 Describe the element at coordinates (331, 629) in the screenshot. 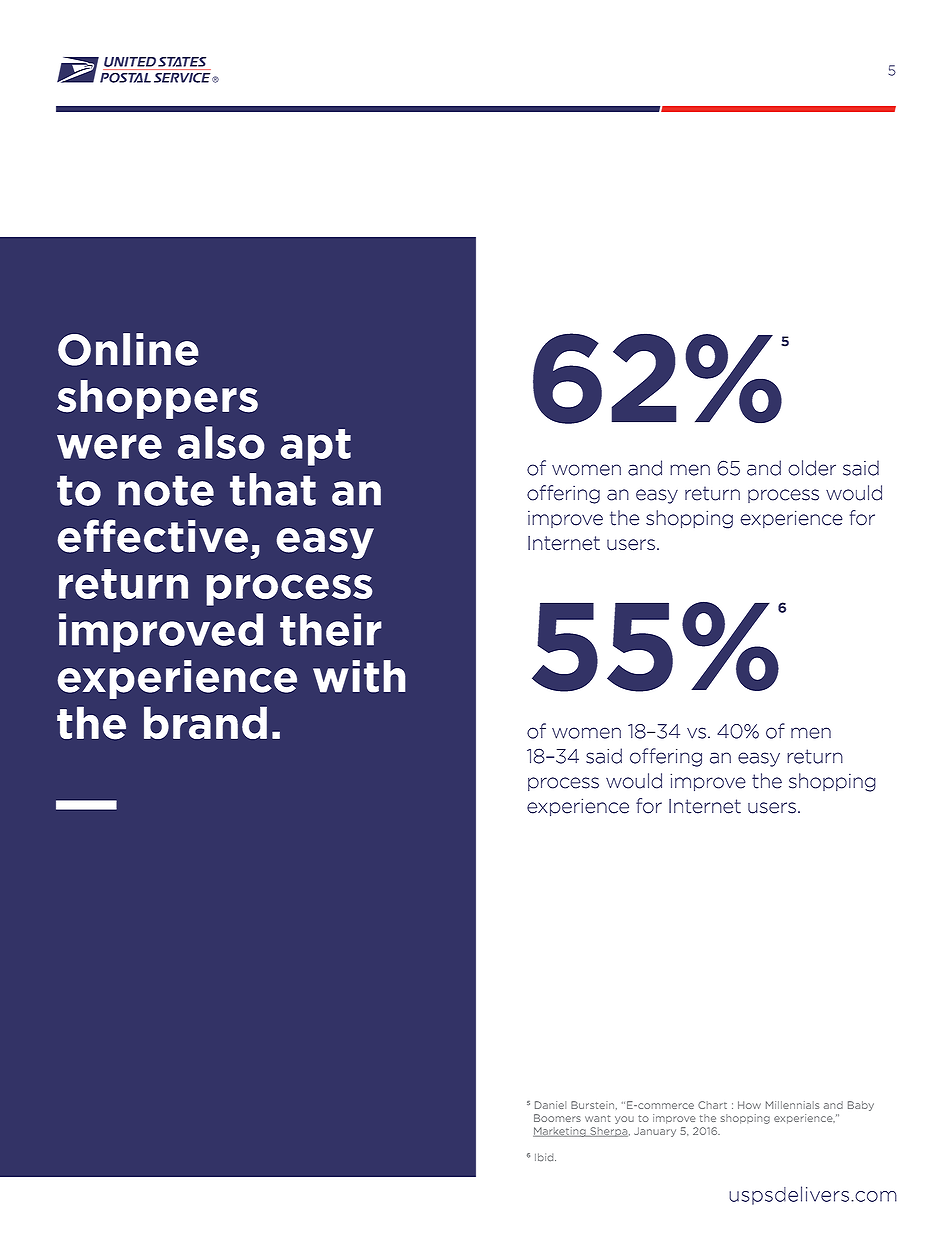

I see `their` at that location.
